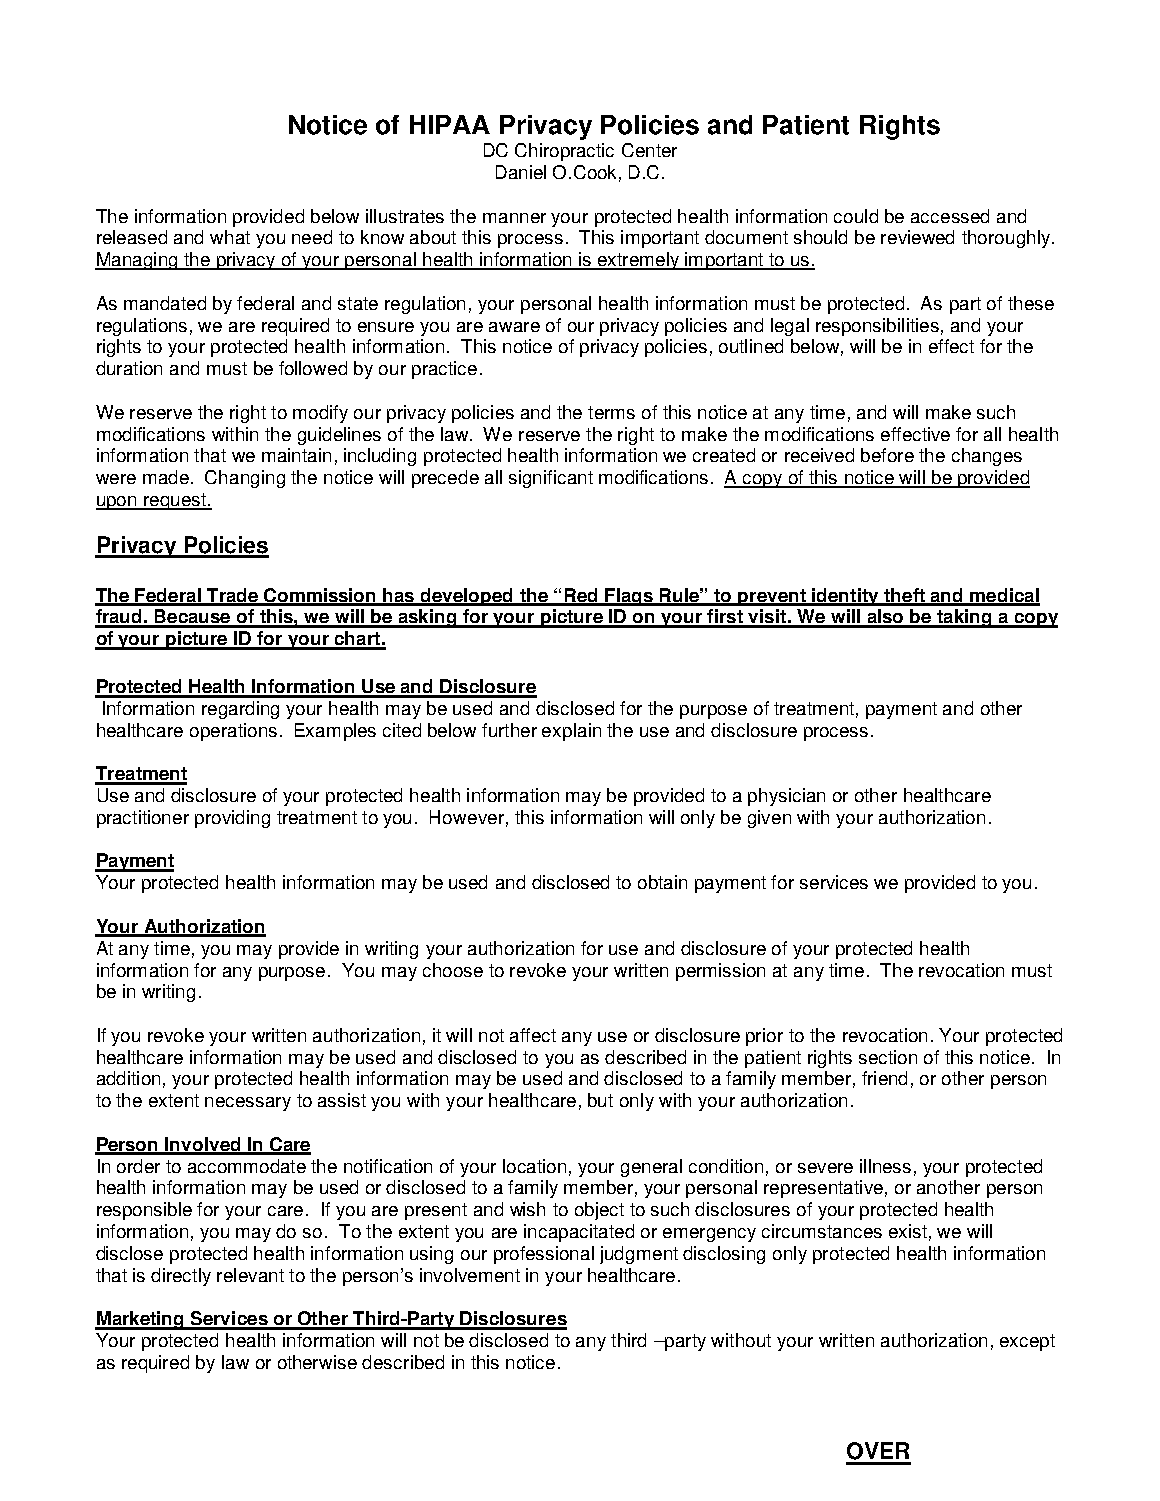 The height and width of the image is (1501, 1160). I want to click on physician, so click(786, 797).
